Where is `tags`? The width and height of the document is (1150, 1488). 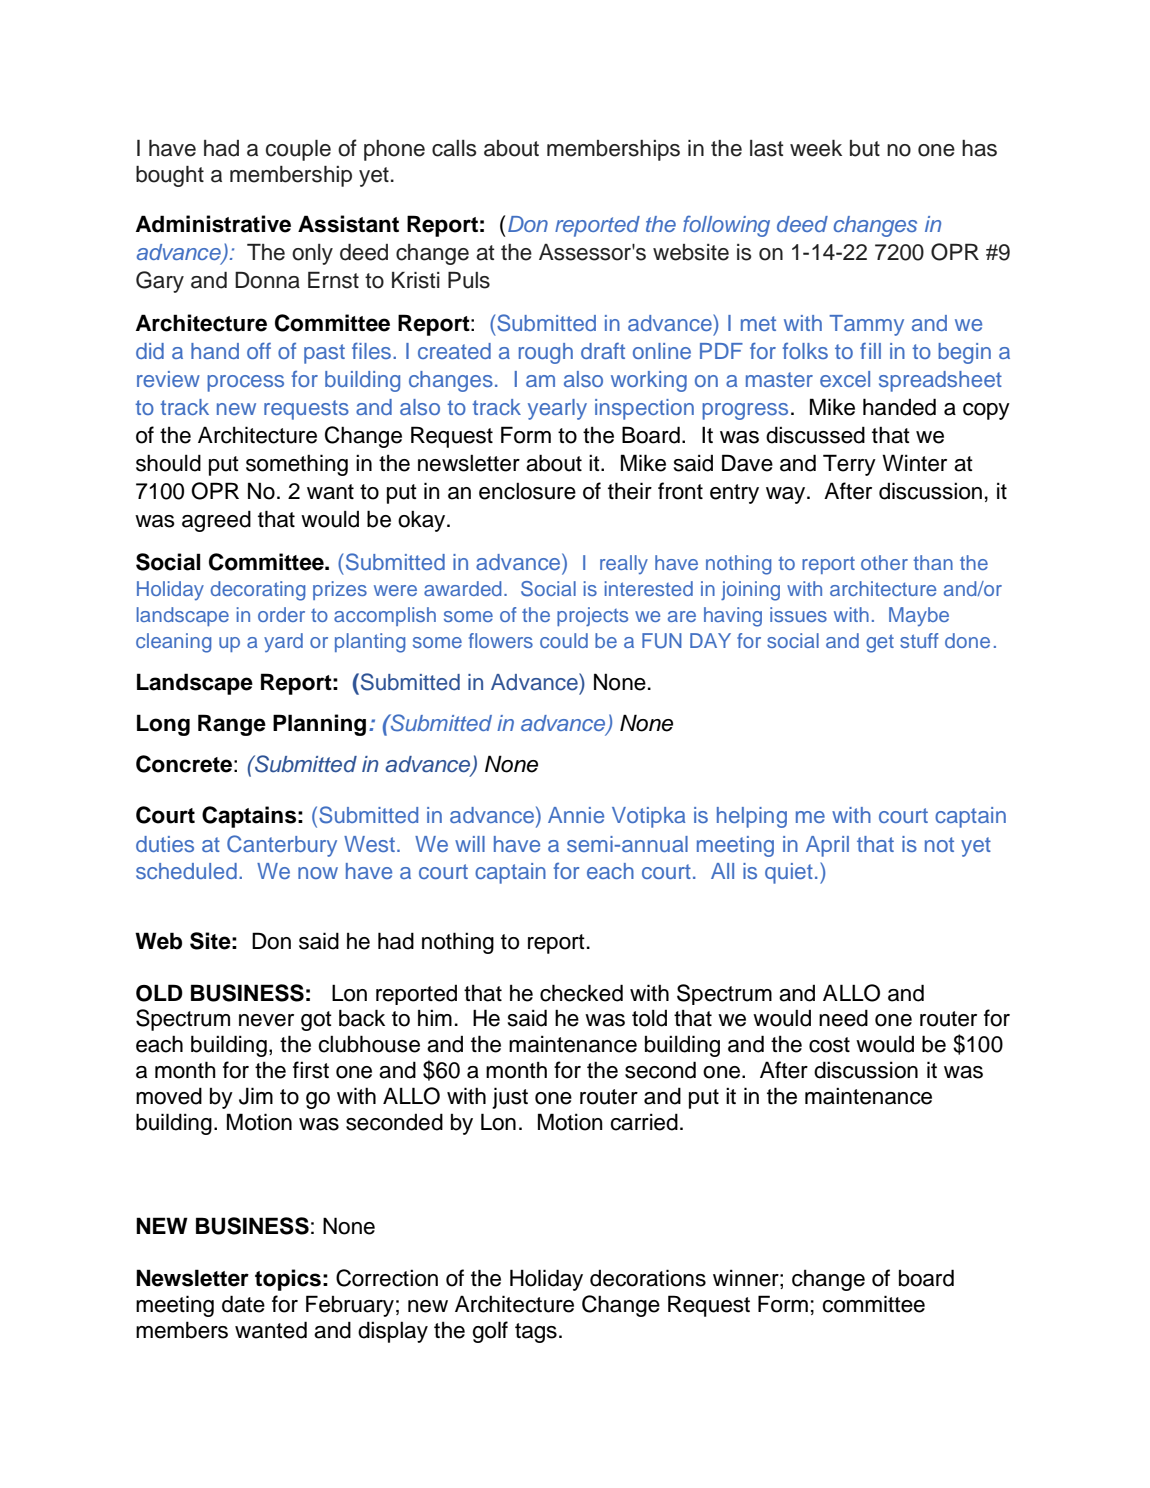 tags is located at coordinates (536, 1333).
